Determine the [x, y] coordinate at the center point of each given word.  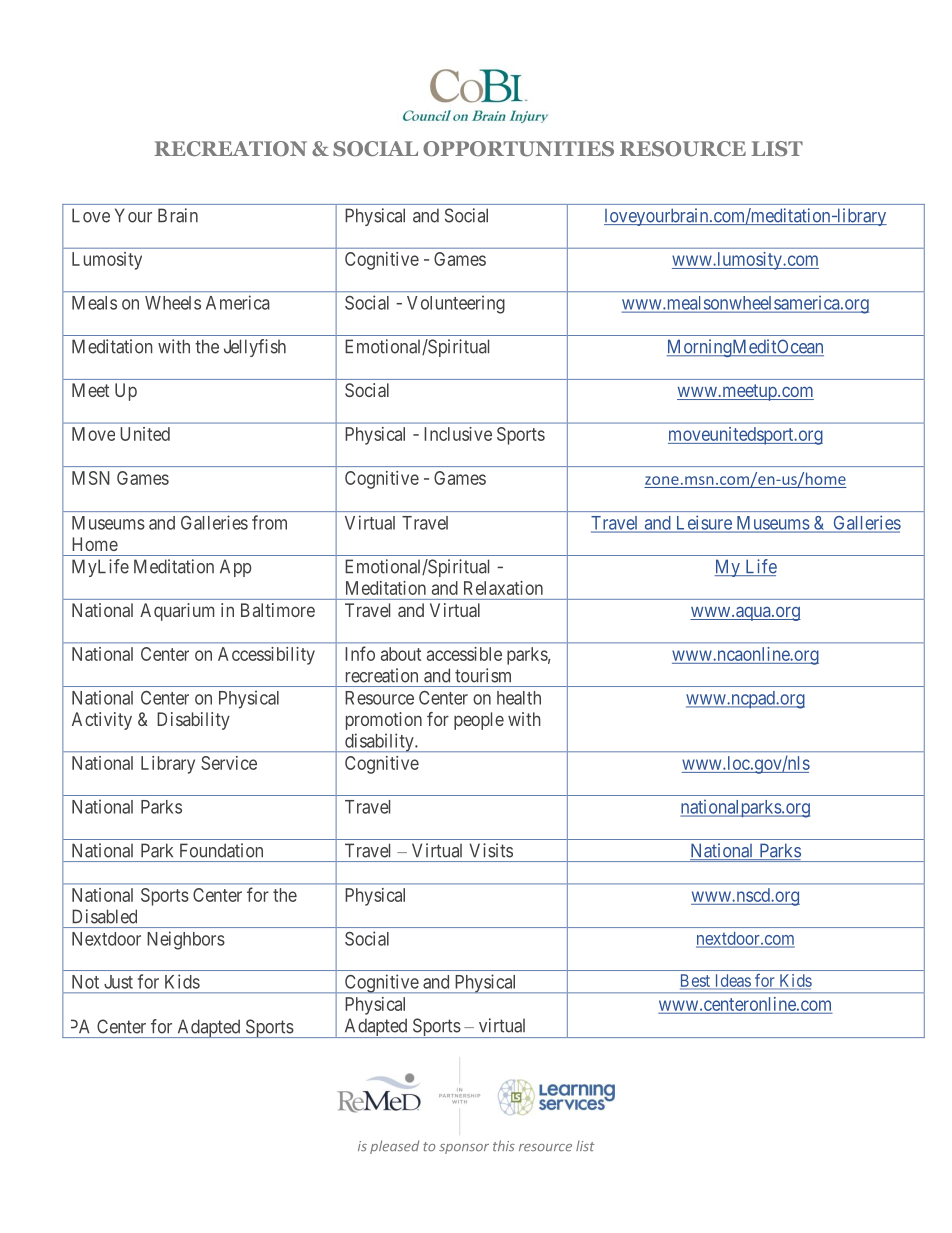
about [401, 654]
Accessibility [266, 656]
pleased [394, 1147]
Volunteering [456, 304]
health [519, 698]
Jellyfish [255, 348]
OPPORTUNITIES [518, 149]
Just [118, 982]
